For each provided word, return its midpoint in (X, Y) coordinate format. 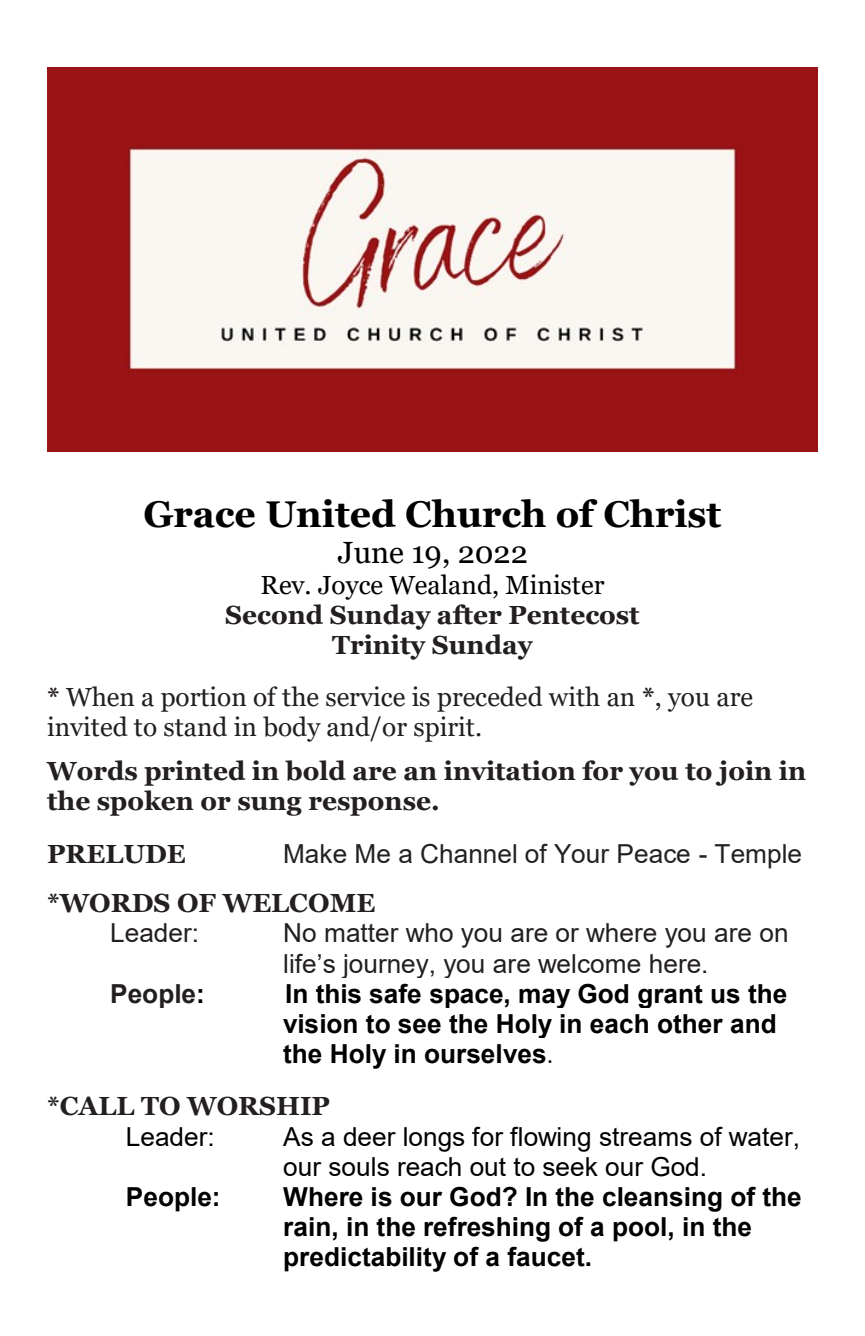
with (574, 696)
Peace (654, 853)
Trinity (379, 647)
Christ (662, 513)
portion (204, 699)
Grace (199, 514)
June (370, 553)
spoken (145, 803)
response (371, 806)
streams (646, 1137)
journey (385, 966)
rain (307, 1227)
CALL (96, 1106)
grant (670, 996)
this (338, 994)
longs (434, 1139)
